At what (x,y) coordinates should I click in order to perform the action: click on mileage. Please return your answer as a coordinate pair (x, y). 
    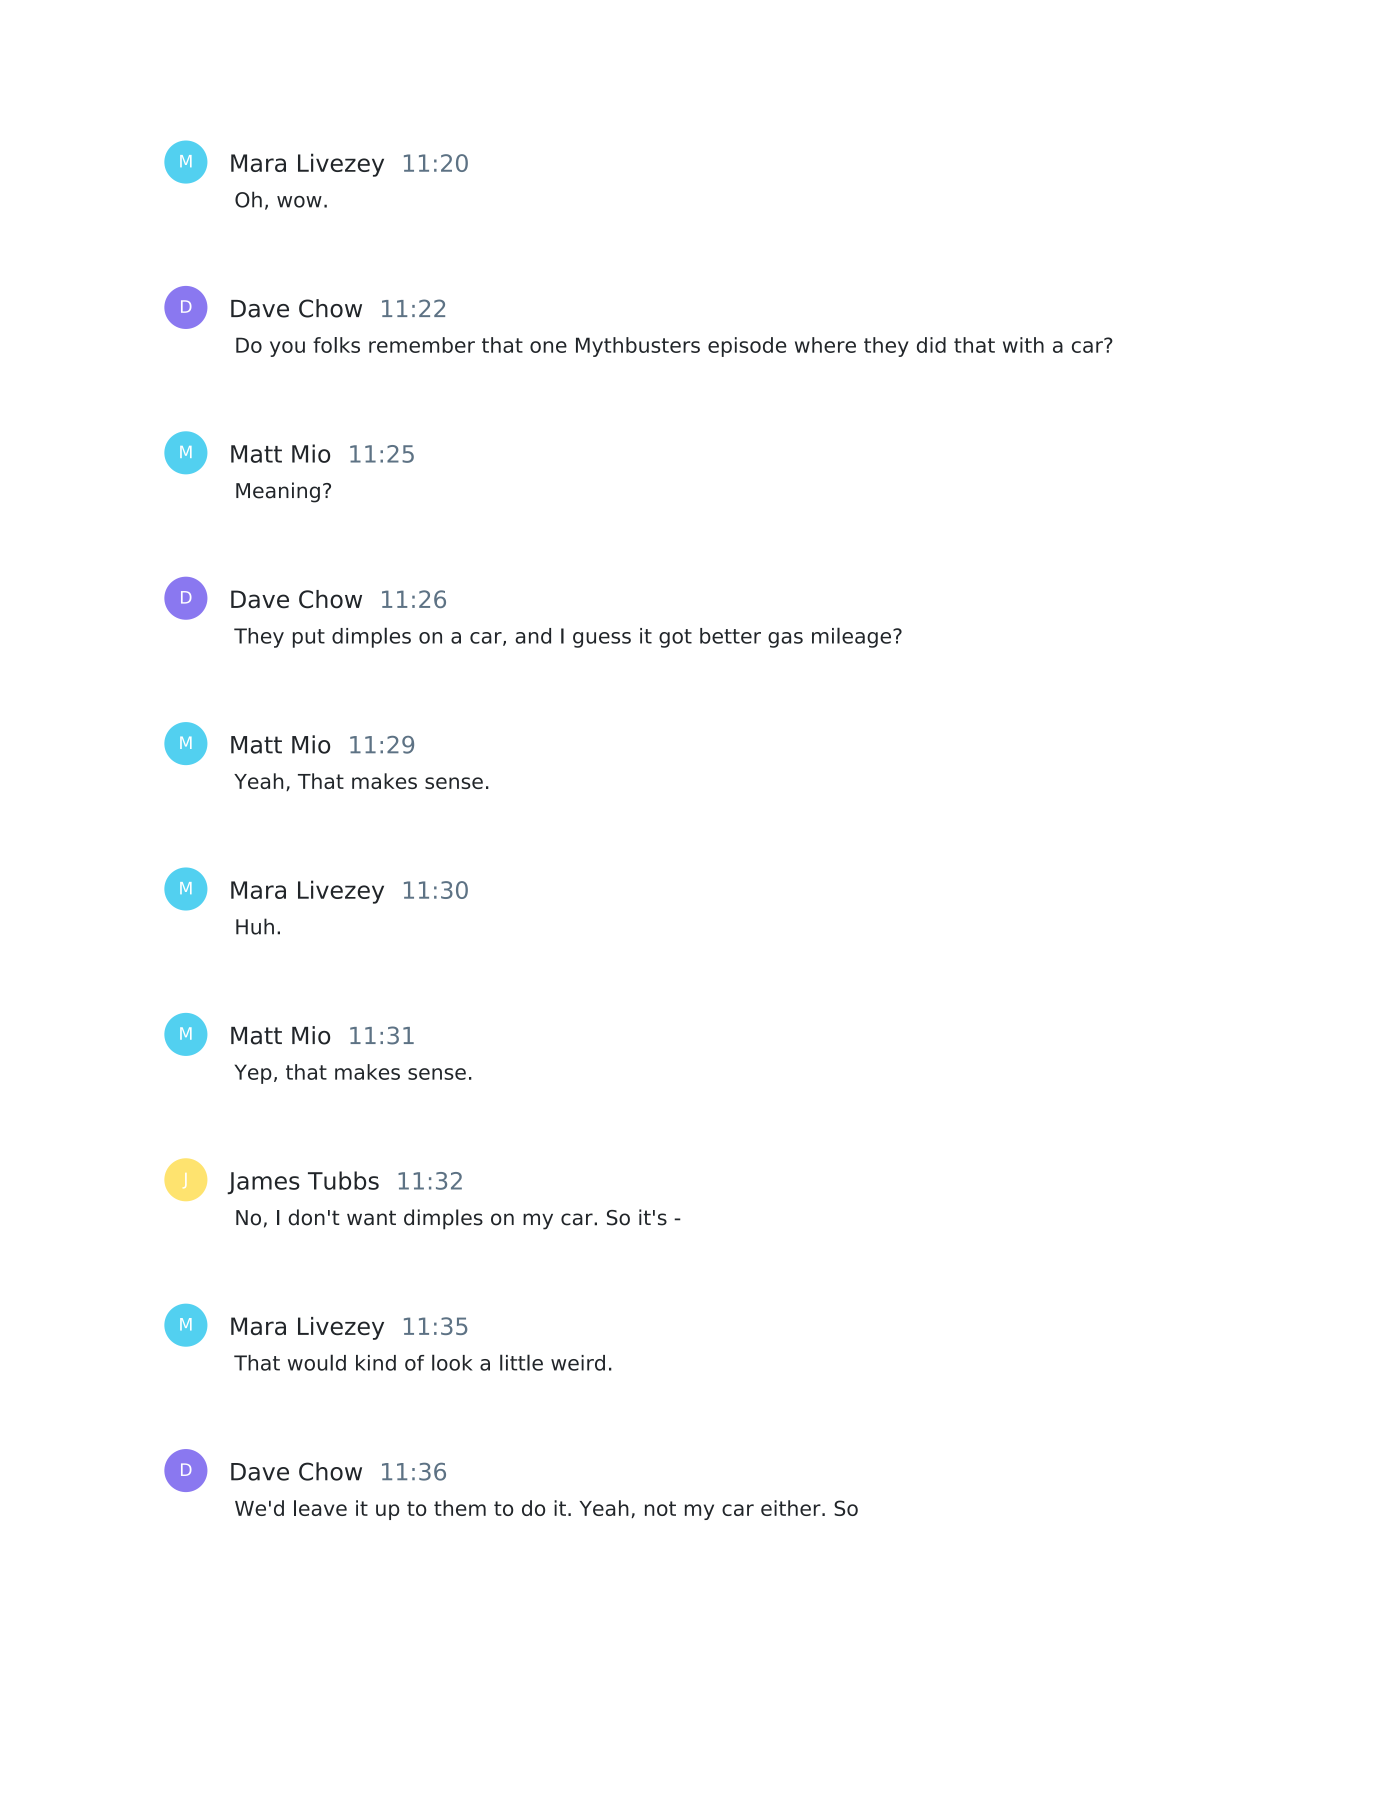
    Looking at the image, I should click on (853, 637).
